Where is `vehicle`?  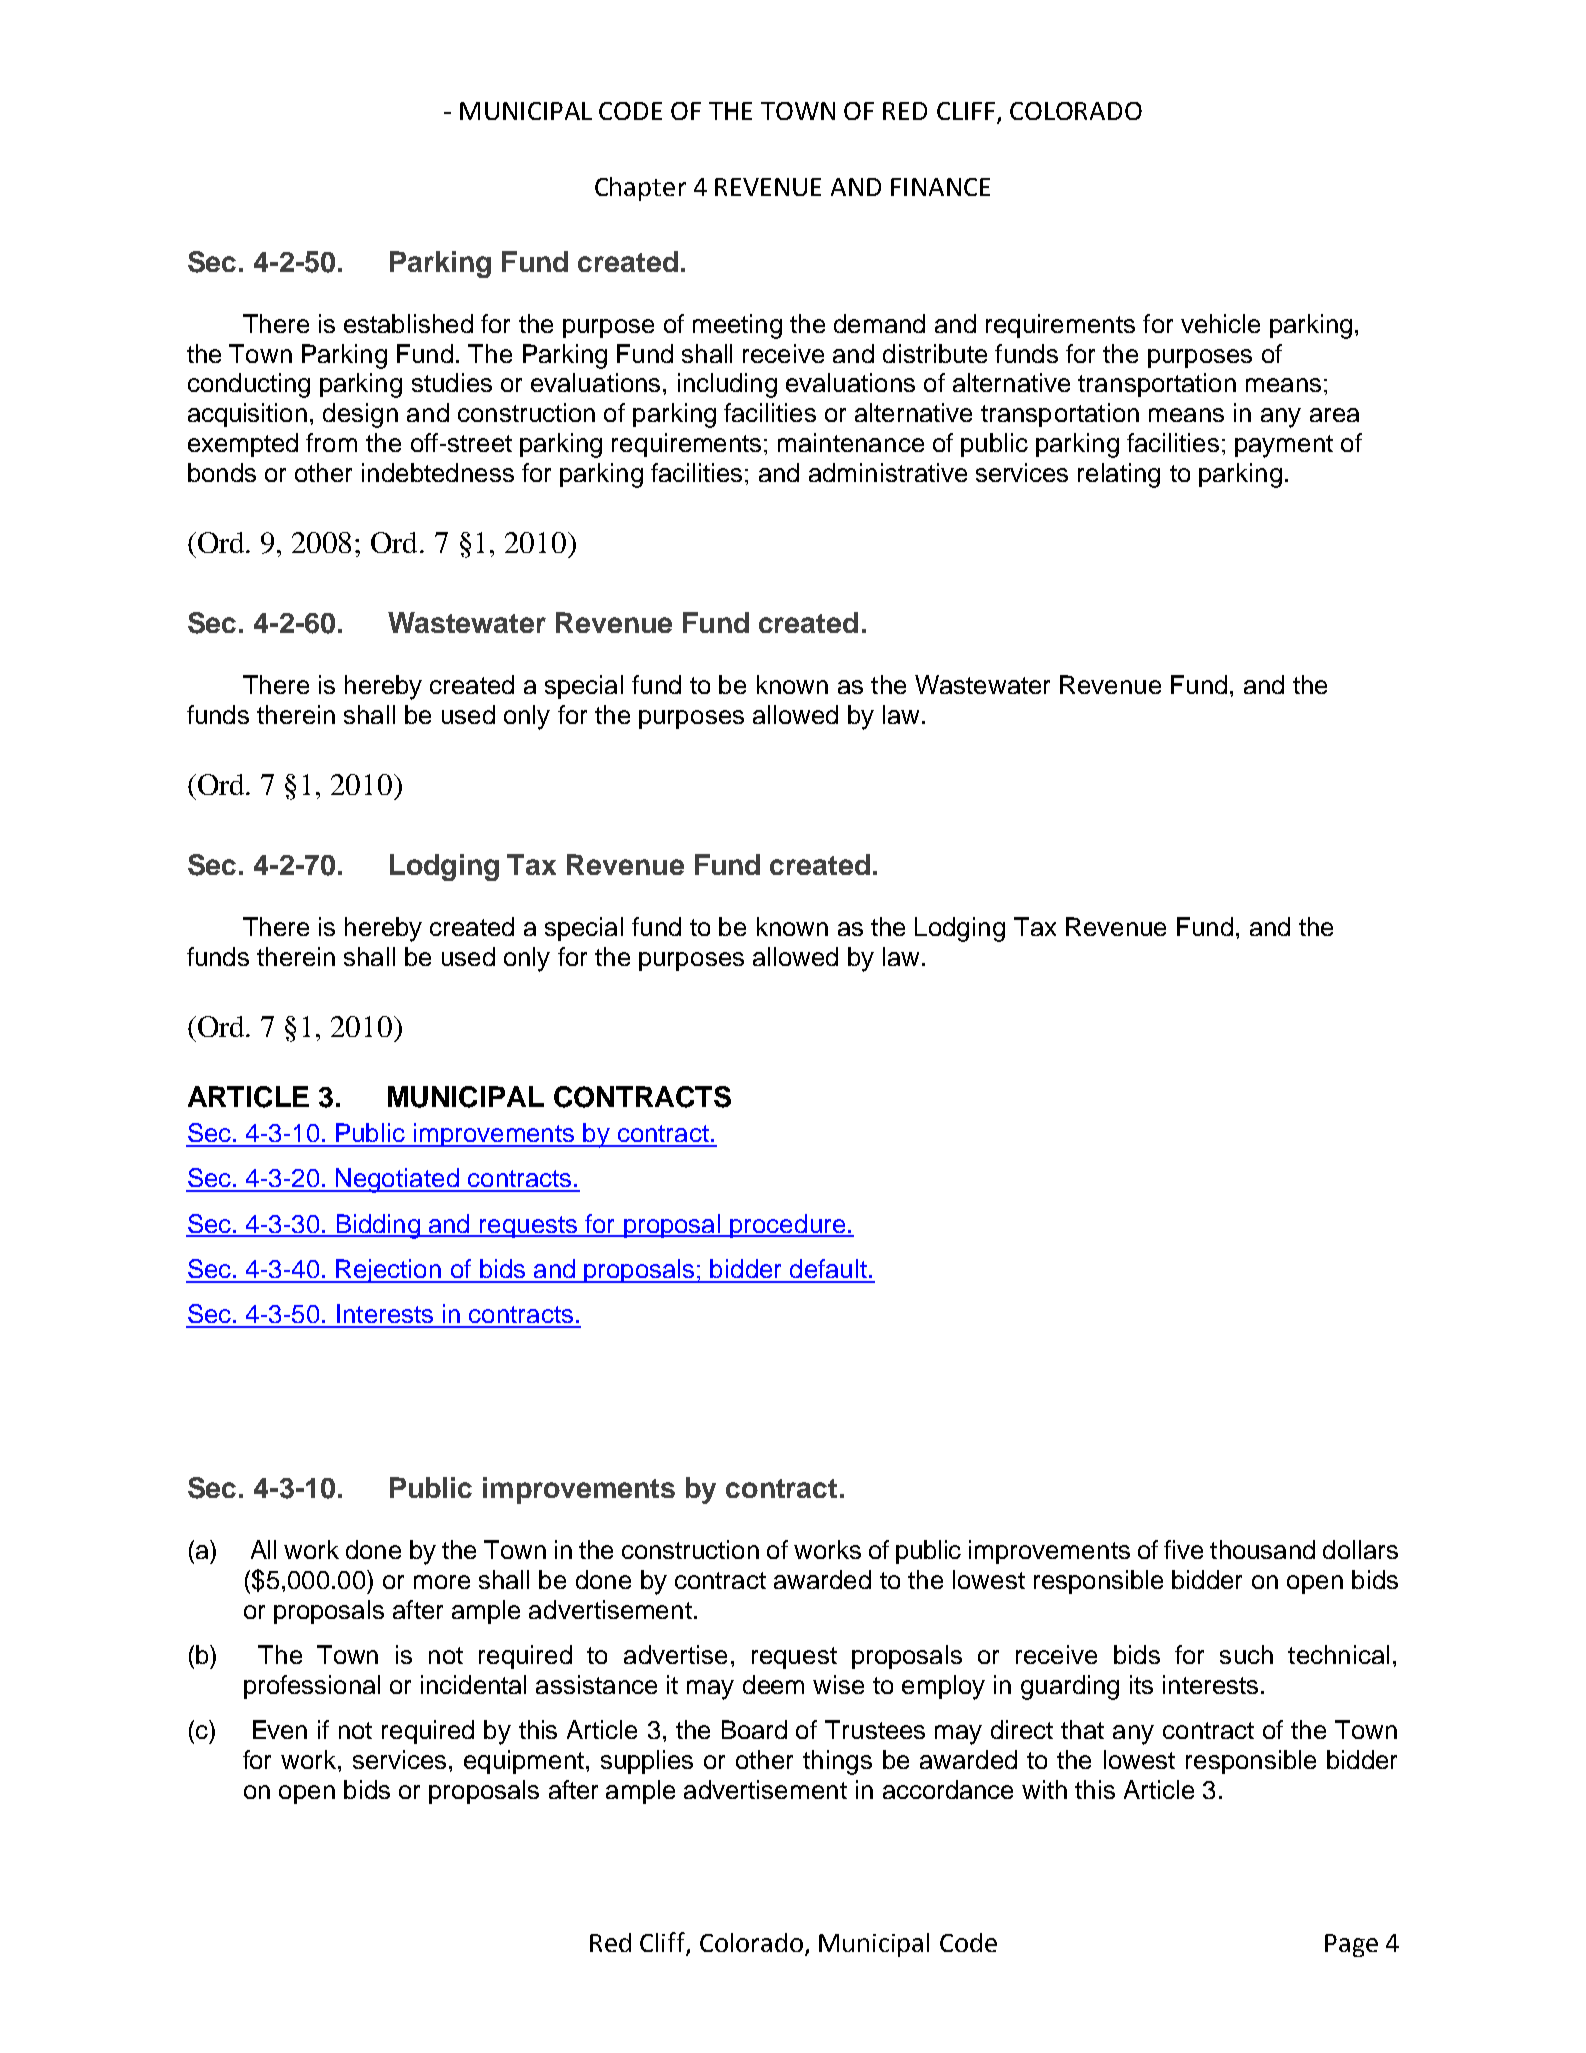 vehicle is located at coordinates (1220, 323).
